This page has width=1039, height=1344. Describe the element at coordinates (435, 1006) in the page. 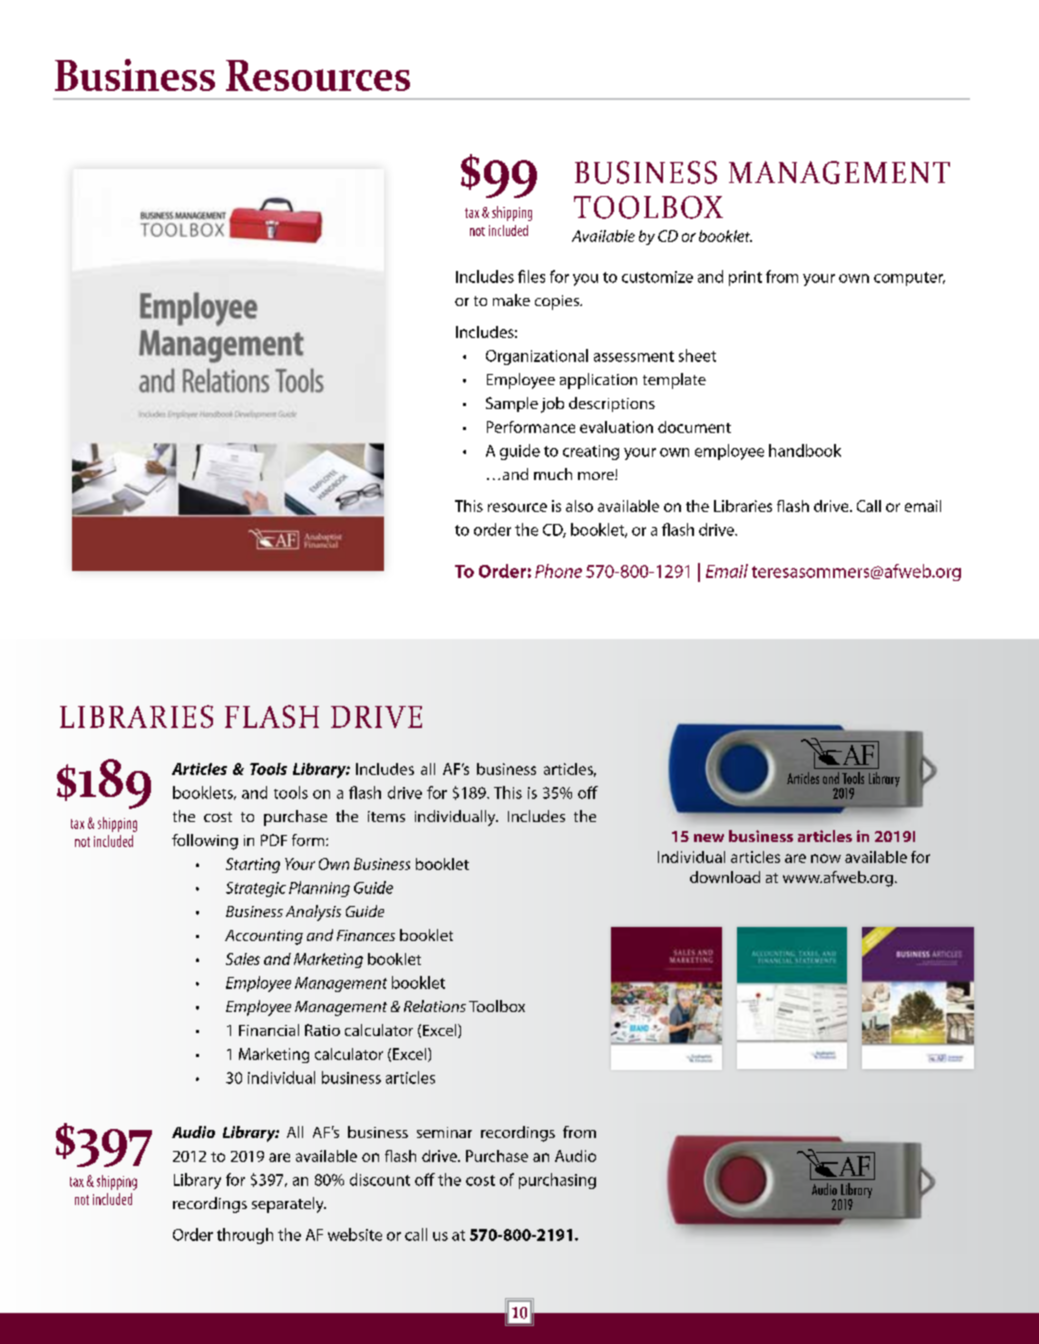

I see `Relations` at that location.
